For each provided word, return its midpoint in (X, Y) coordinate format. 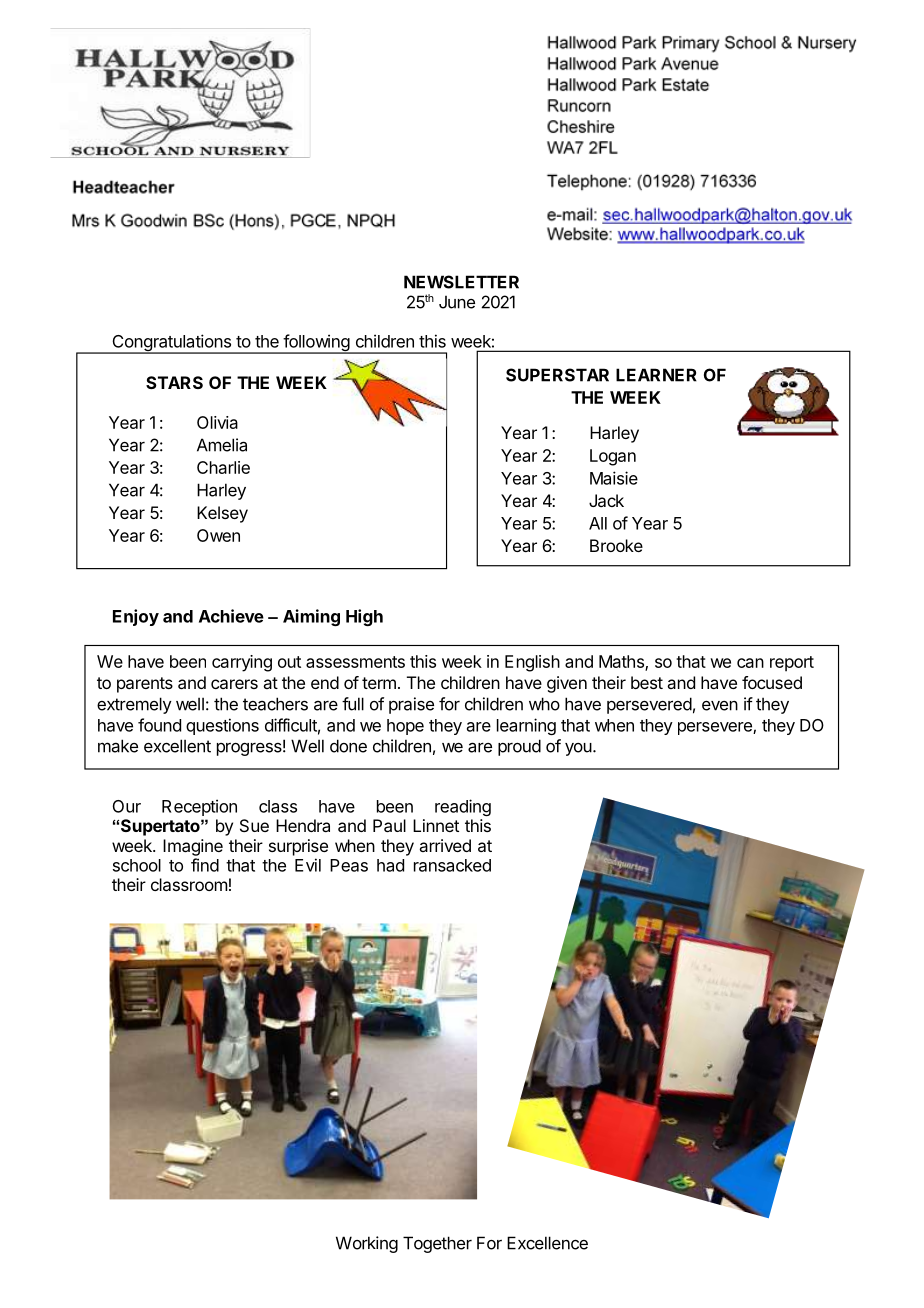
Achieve (231, 616)
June (457, 302)
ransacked (452, 865)
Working (367, 1244)
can (750, 663)
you (578, 749)
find (205, 865)
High (364, 617)
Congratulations (171, 344)
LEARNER (656, 375)
